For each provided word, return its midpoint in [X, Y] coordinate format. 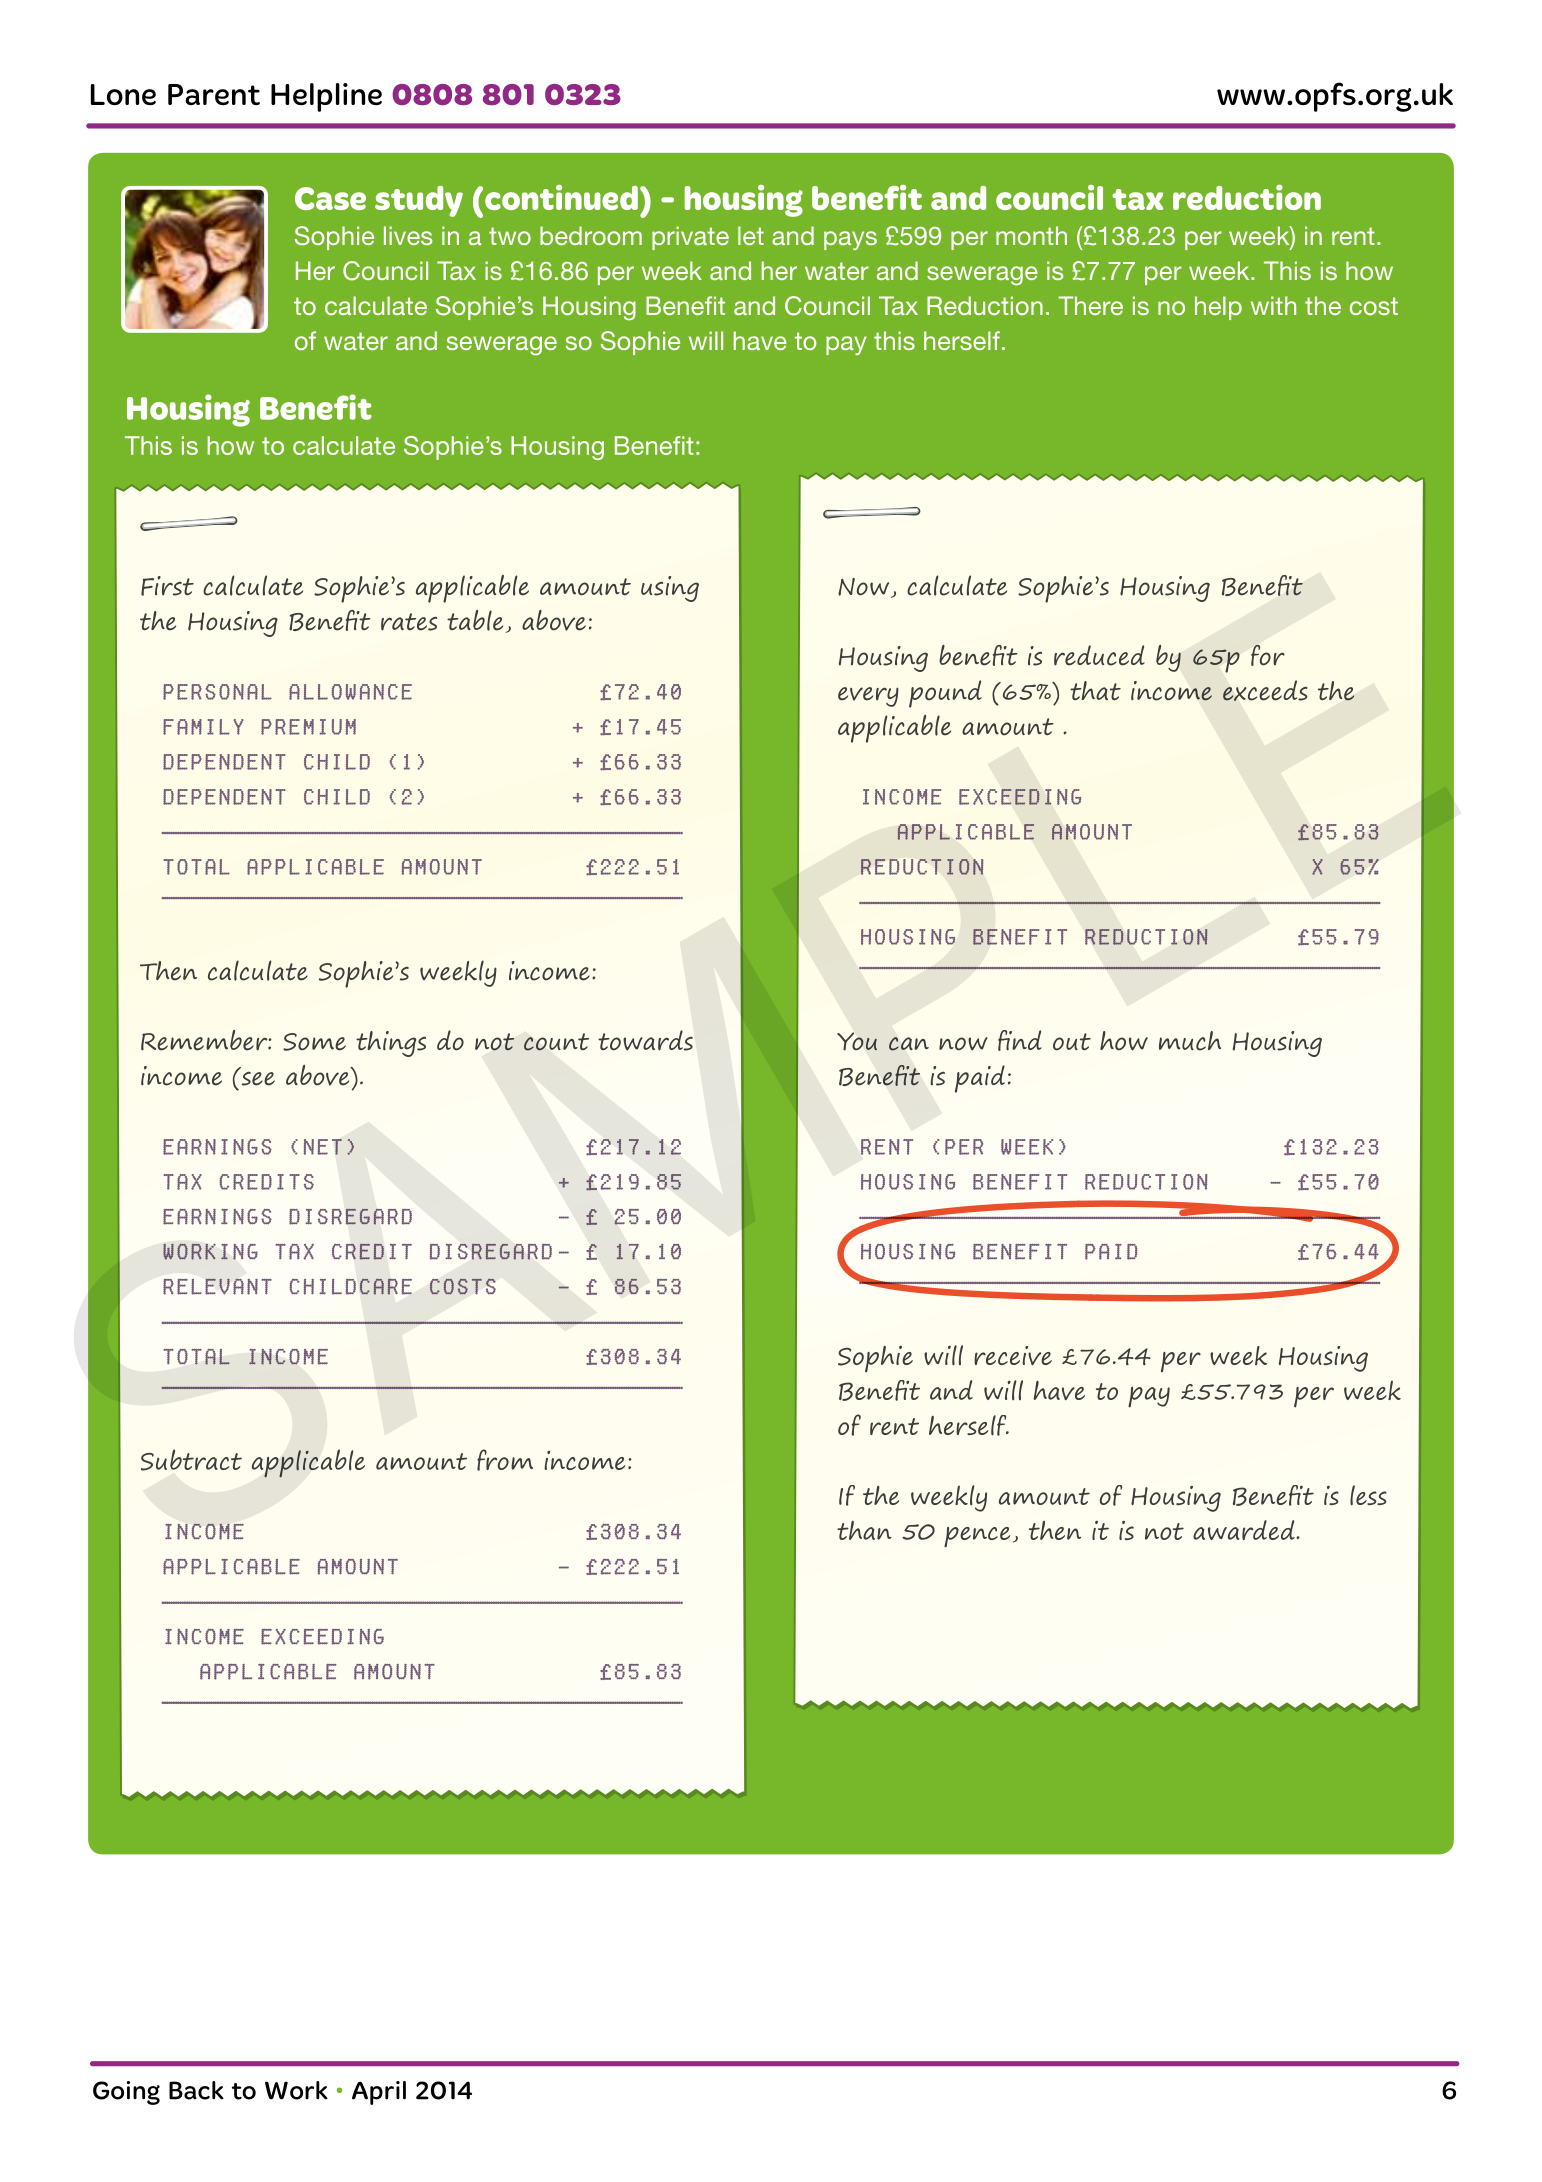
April [379, 2093]
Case [330, 198]
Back [196, 2090]
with [1273, 305]
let [751, 235]
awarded [1244, 1530]
